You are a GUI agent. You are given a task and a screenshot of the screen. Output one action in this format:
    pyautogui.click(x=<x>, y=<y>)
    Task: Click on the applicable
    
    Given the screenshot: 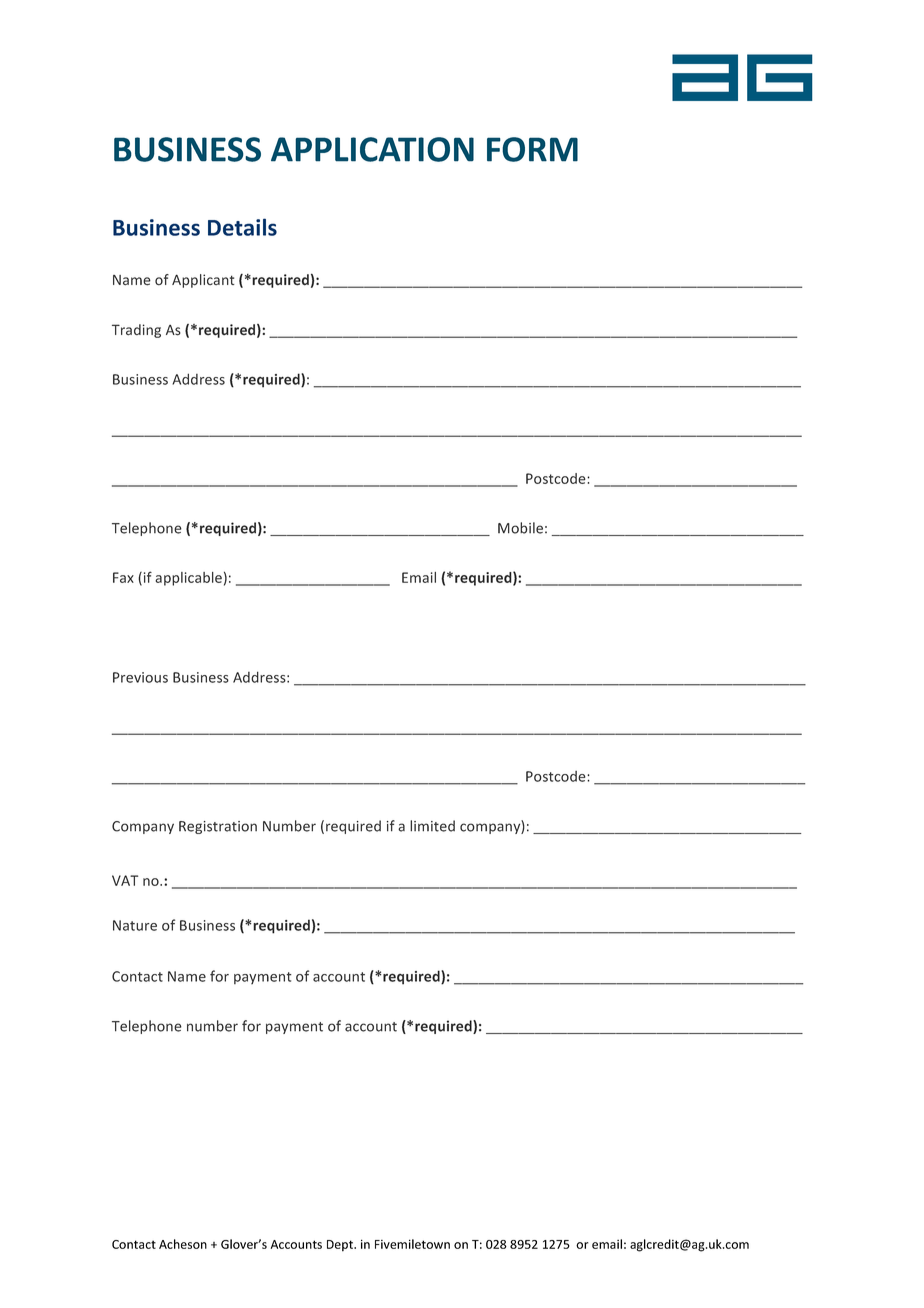 What is the action you would take?
    pyautogui.click(x=188, y=579)
